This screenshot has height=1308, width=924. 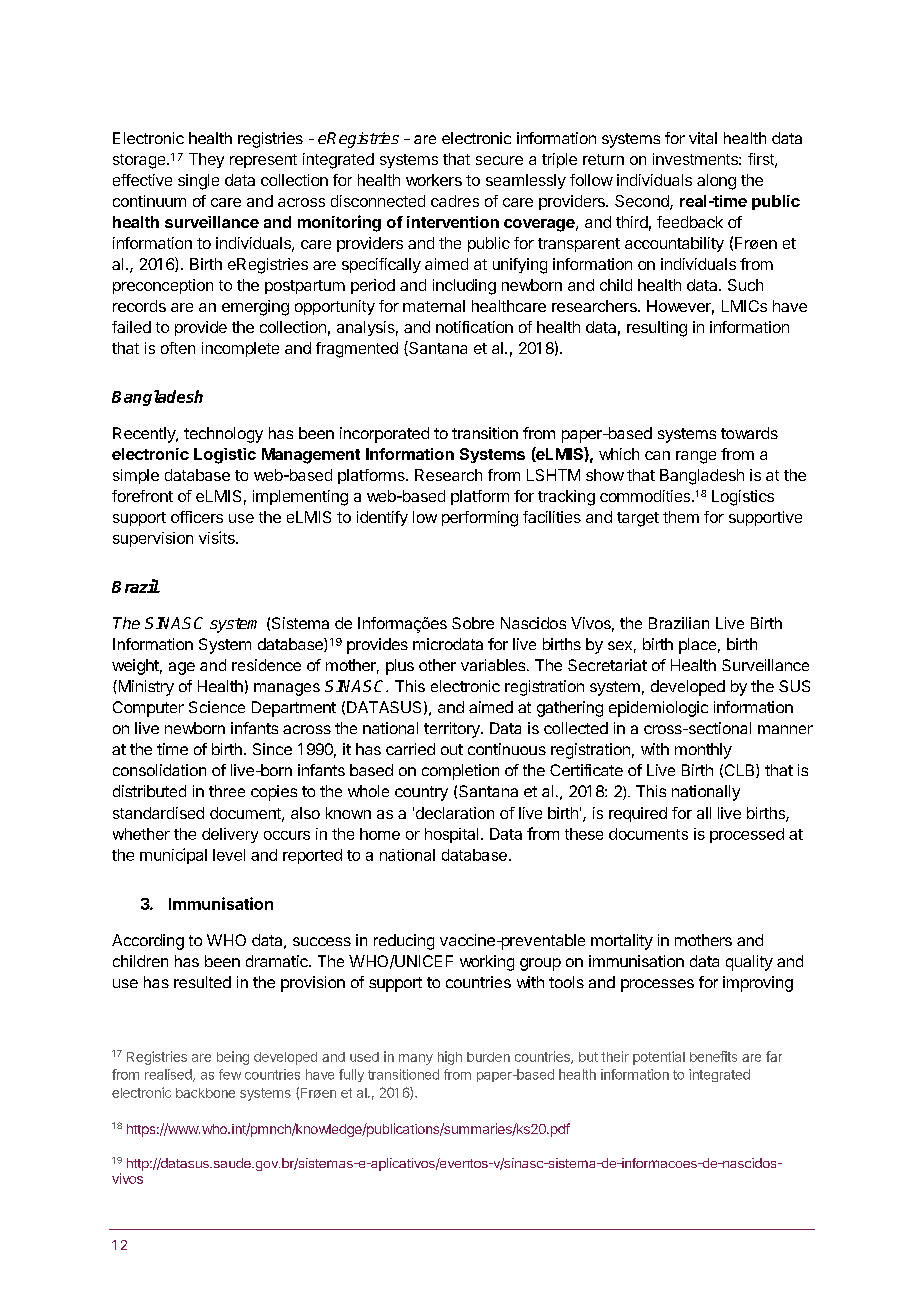 What do you see at coordinates (206, 160) in the screenshot?
I see `They` at bounding box center [206, 160].
